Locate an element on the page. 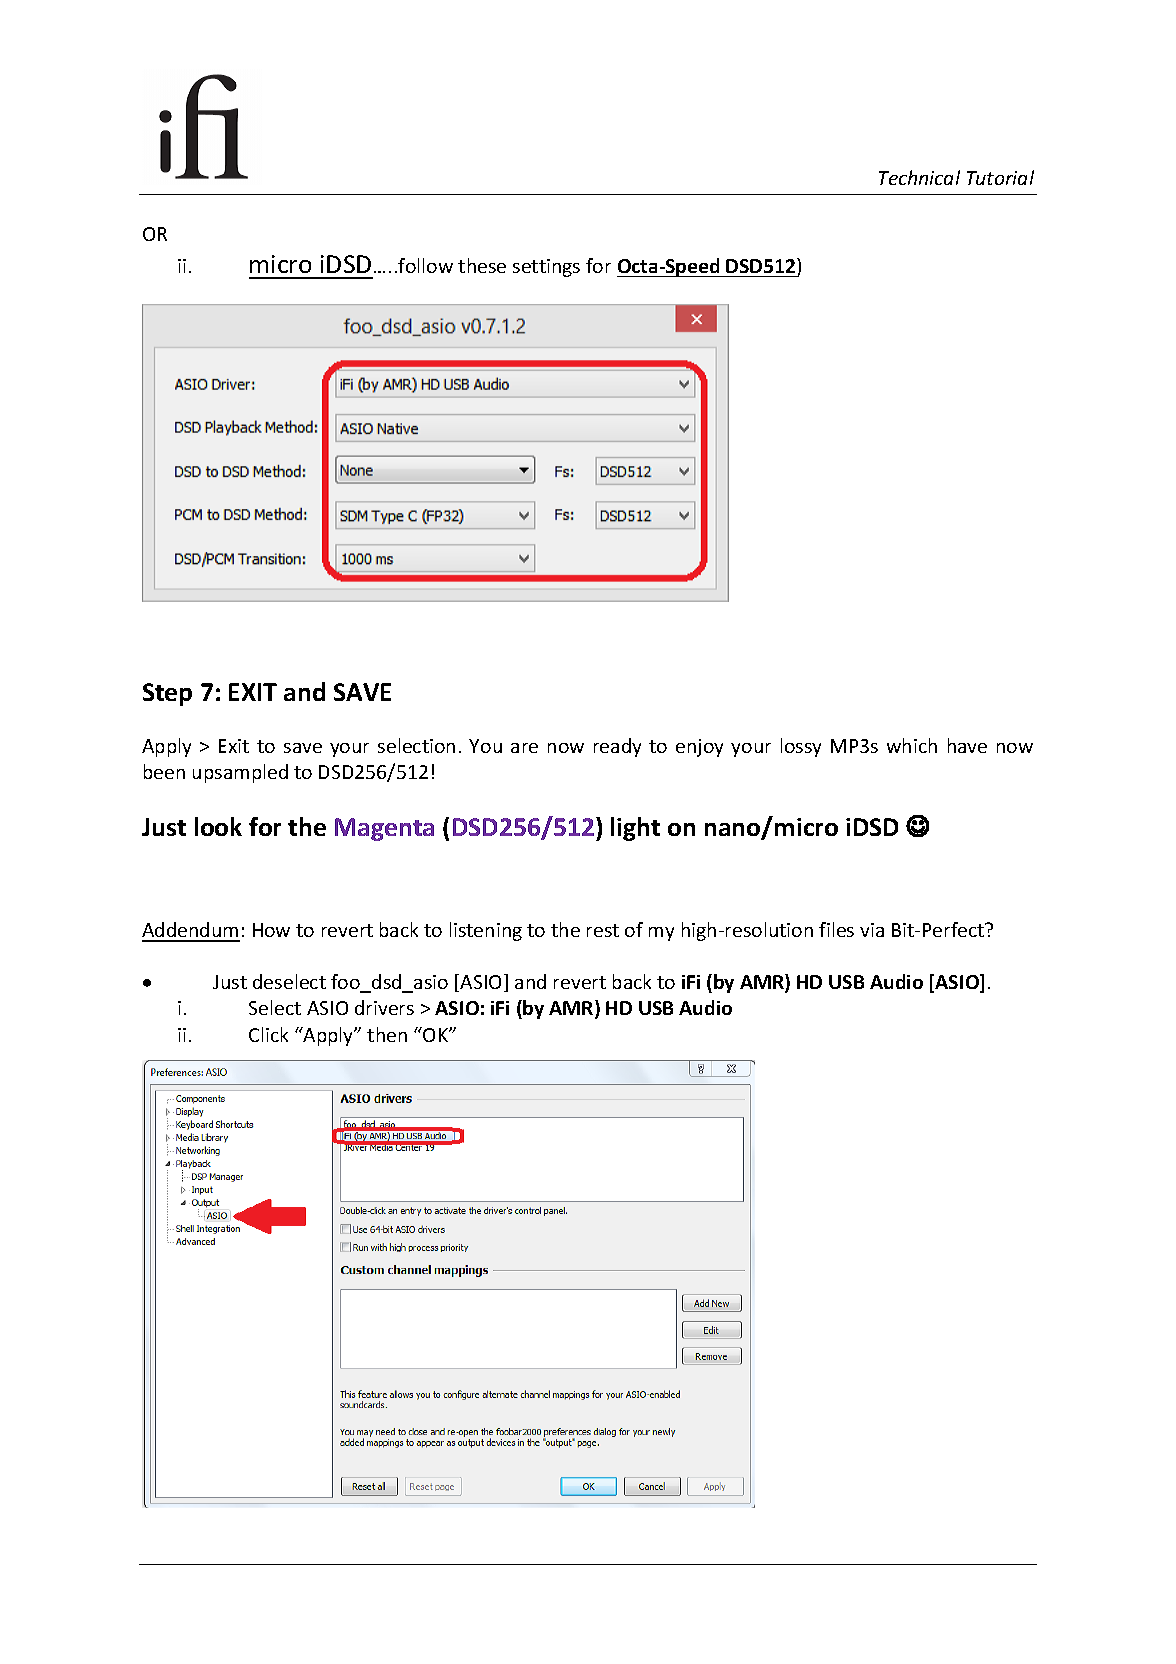  settings is located at coordinates (546, 268).
